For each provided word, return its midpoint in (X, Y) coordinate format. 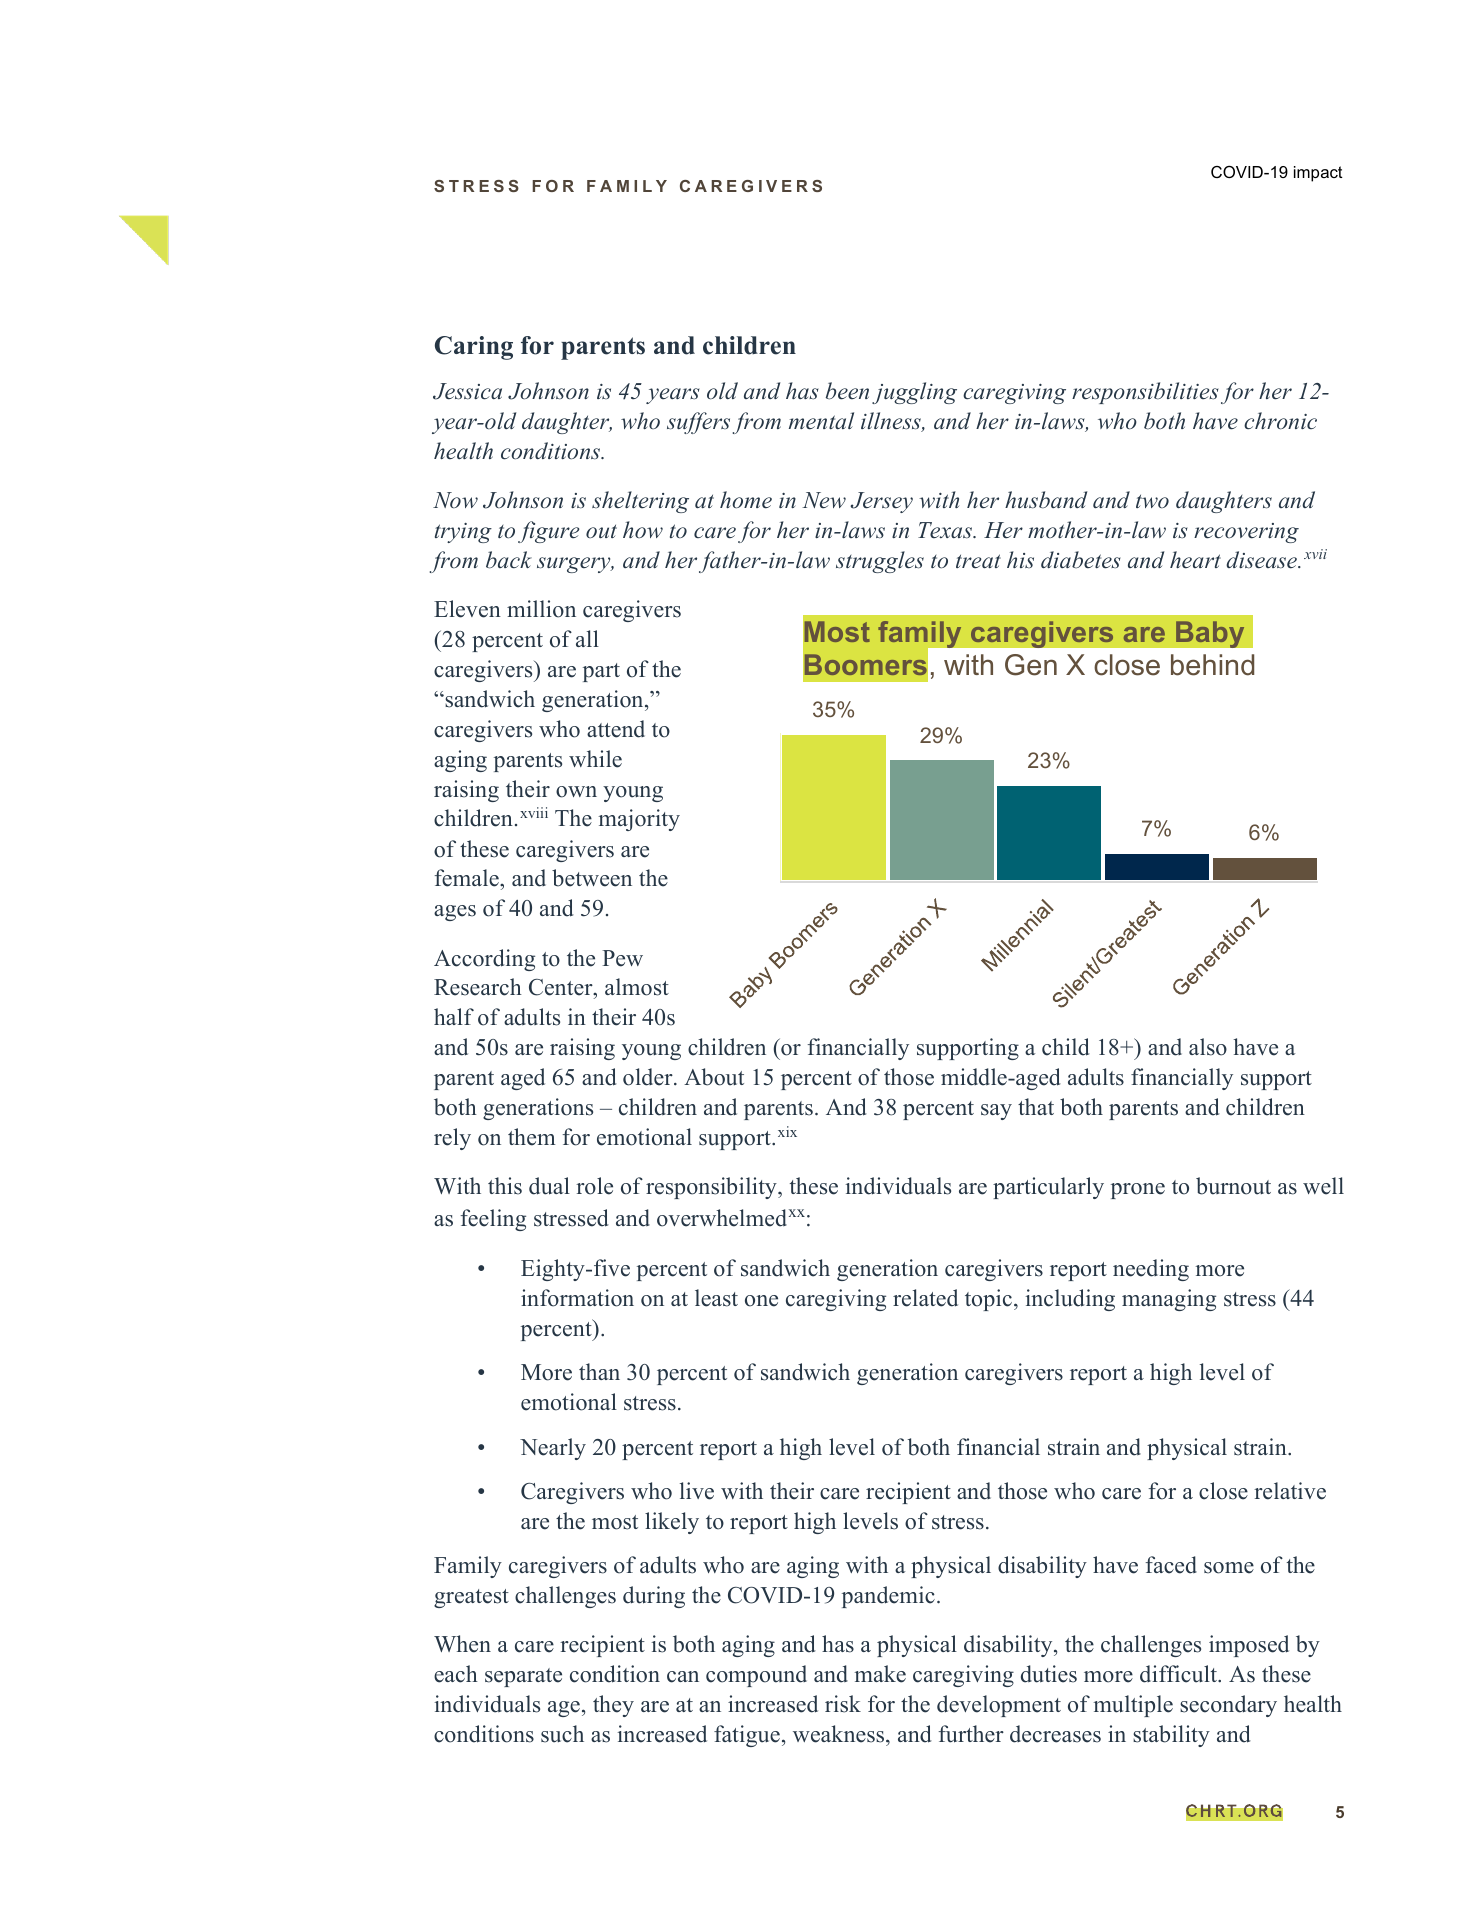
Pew (622, 958)
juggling (914, 393)
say (996, 1112)
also (1208, 1047)
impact (1318, 174)
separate (523, 1677)
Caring (474, 348)
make (880, 1674)
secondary (1228, 1706)
